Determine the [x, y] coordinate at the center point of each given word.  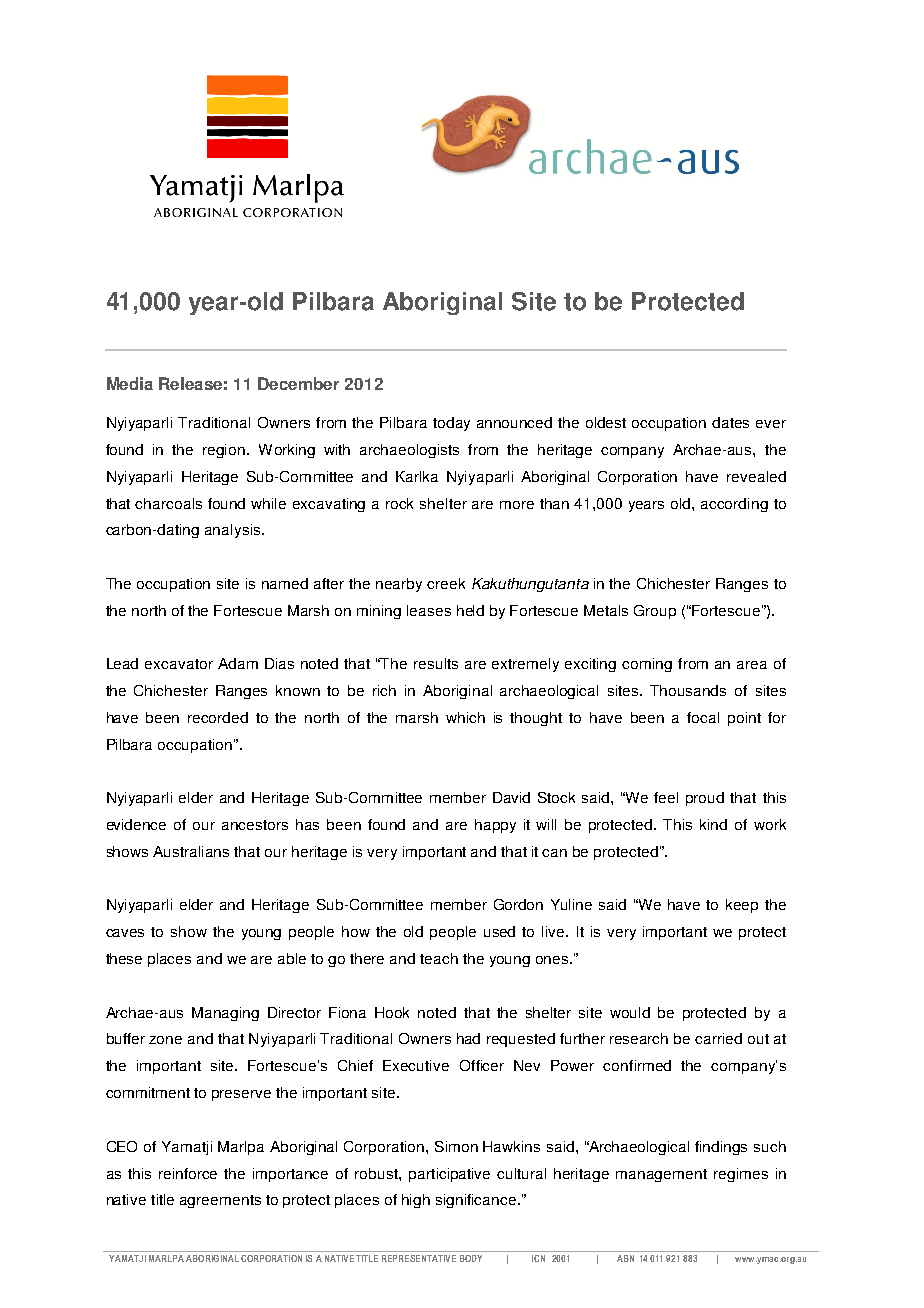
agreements [220, 1201]
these [124, 958]
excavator [179, 664]
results [436, 663]
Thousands [688, 690]
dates [730, 422]
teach [439, 958]
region [224, 451]
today [451, 424]
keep [742, 906]
